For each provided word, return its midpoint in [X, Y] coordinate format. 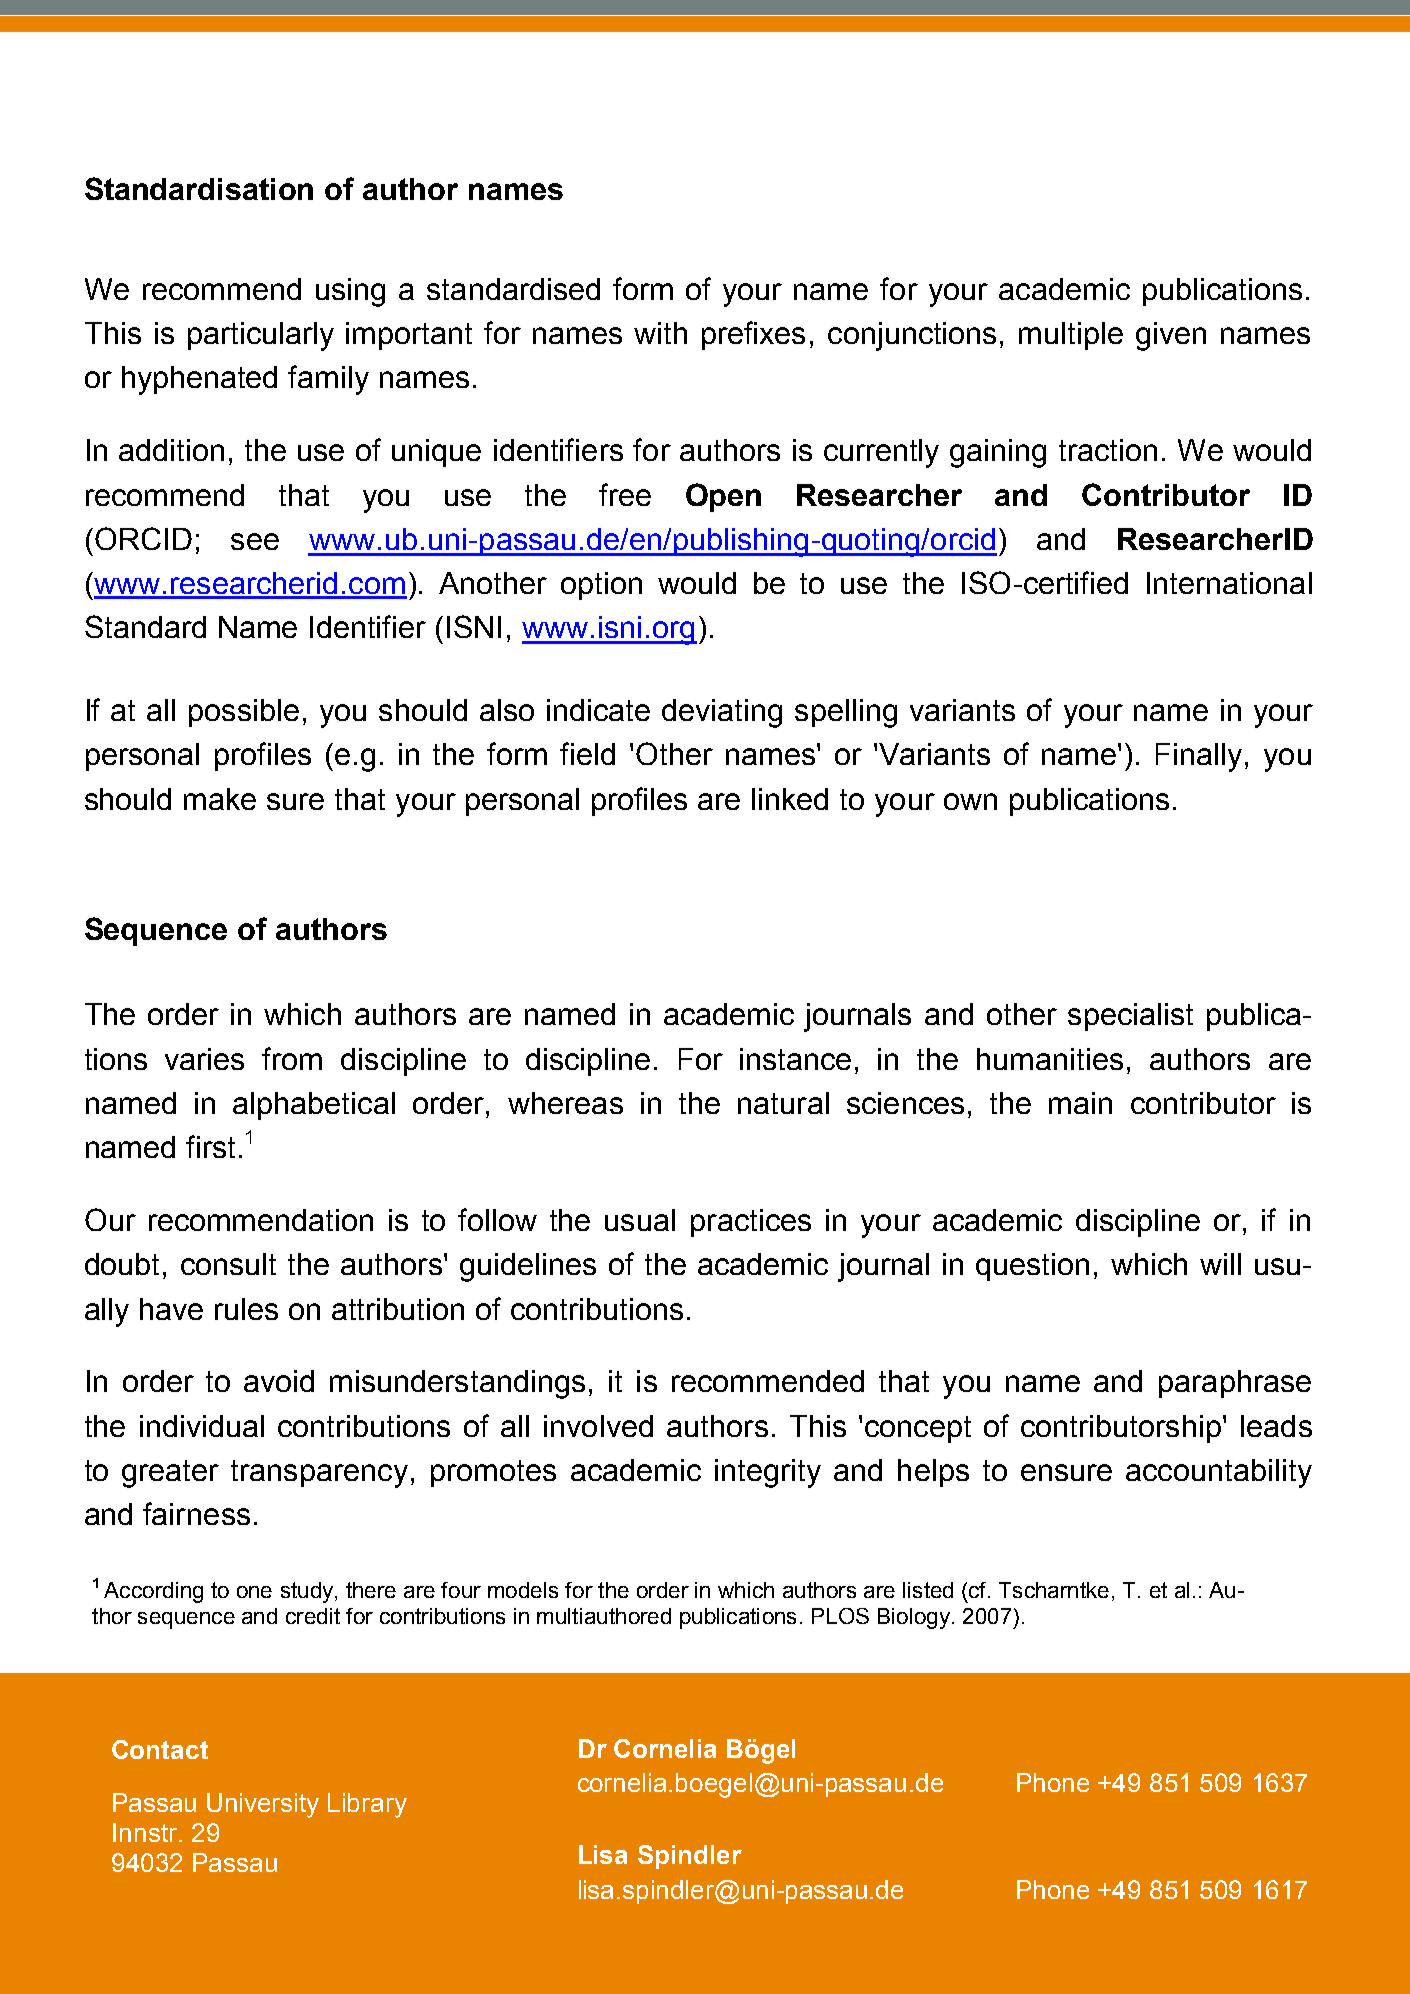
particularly [261, 336]
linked [790, 799]
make [220, 799]
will [1220, 1264]
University [263, 1805]
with [660, 333]
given [1171, 336]
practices [751, 1223]
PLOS [840, 1616]
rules [246, 1309]
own [970, 801]
